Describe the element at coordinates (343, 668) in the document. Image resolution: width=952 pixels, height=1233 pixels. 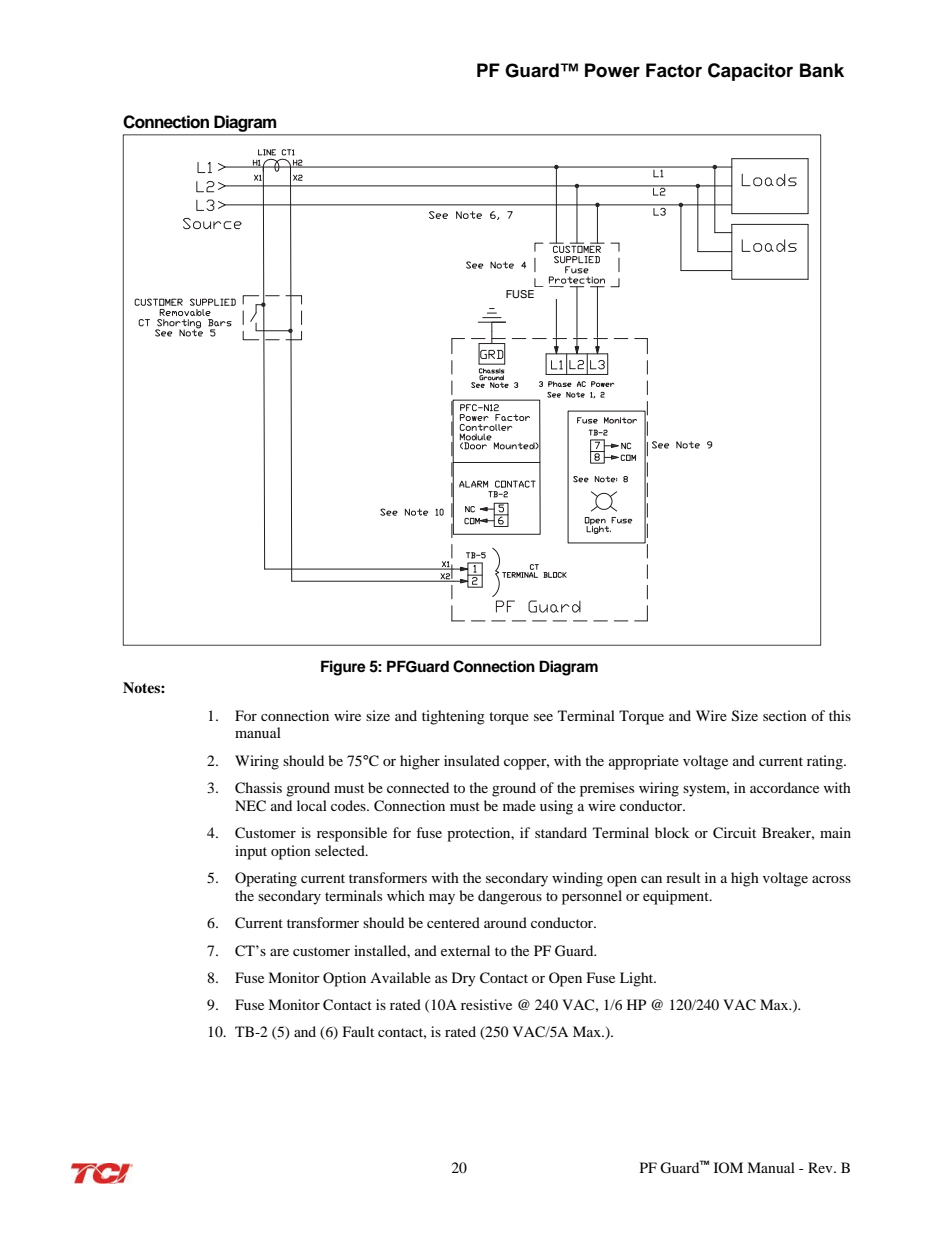
I see `Figure` at that location.
